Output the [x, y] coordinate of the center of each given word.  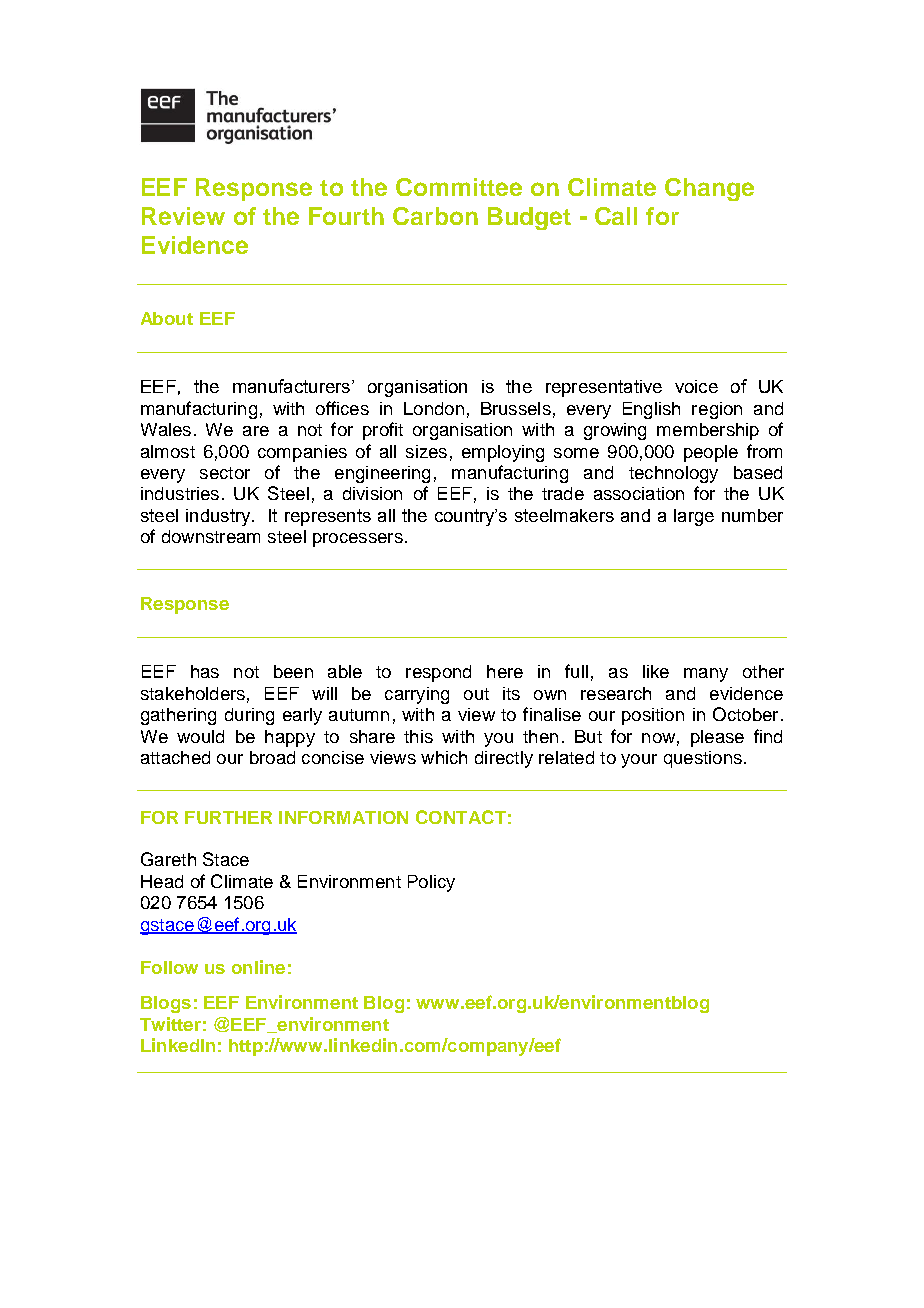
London [434, 408]
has [205, 671]
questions [703, 759]
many [706, 675]
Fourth [346, 216]
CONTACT [461, 817]
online [258, 967]
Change [709, 189]
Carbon [435, 216]
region [717, 410]
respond [438, 673]
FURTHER [228, 817]
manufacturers [291, 386]
